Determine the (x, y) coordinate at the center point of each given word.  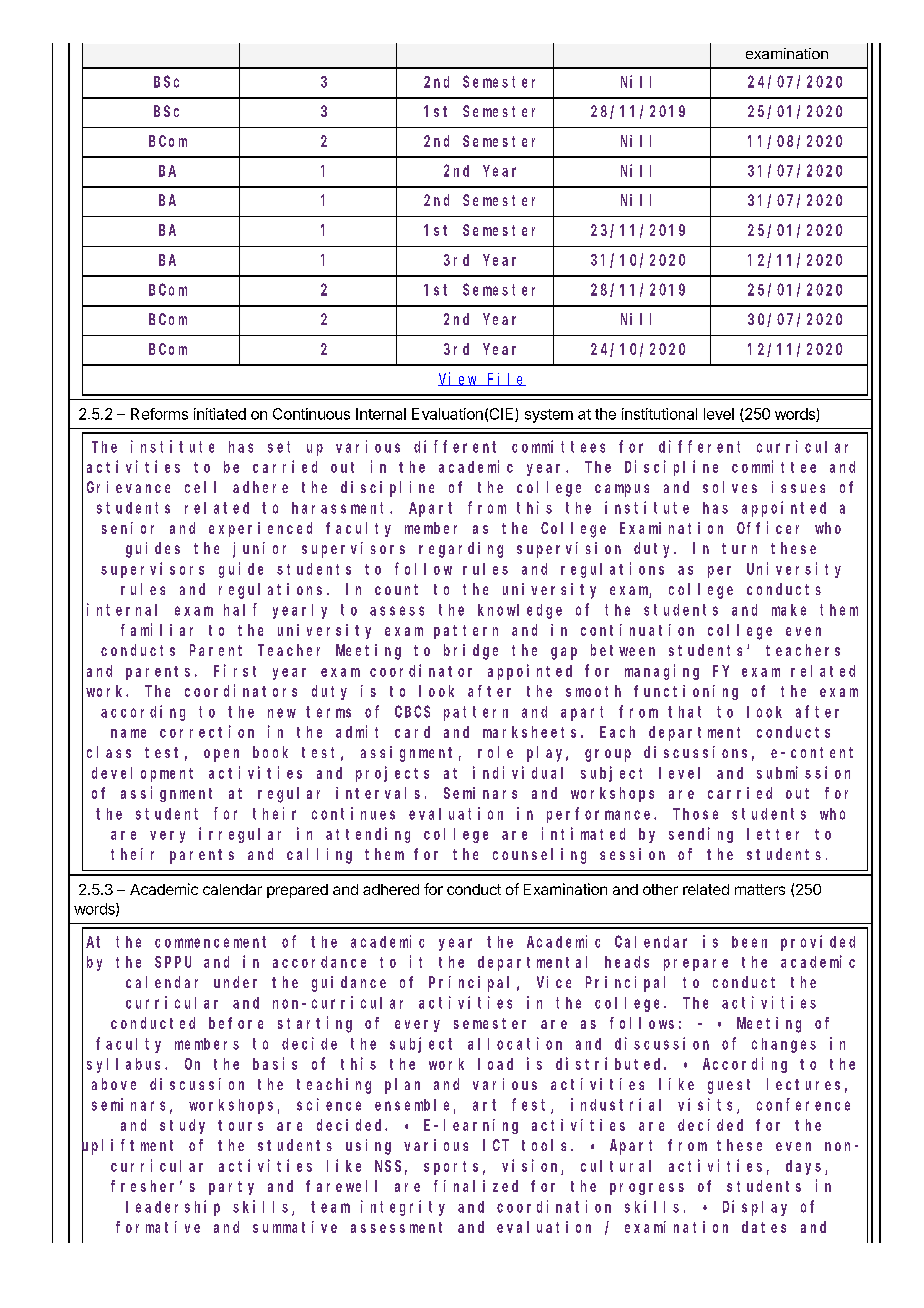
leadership (173, 1208)
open (221, 755)
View (459, 379)
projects (392, 774)
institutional (659, 414)
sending (701, 835)
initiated (220, 414)
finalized (476, 1186)
